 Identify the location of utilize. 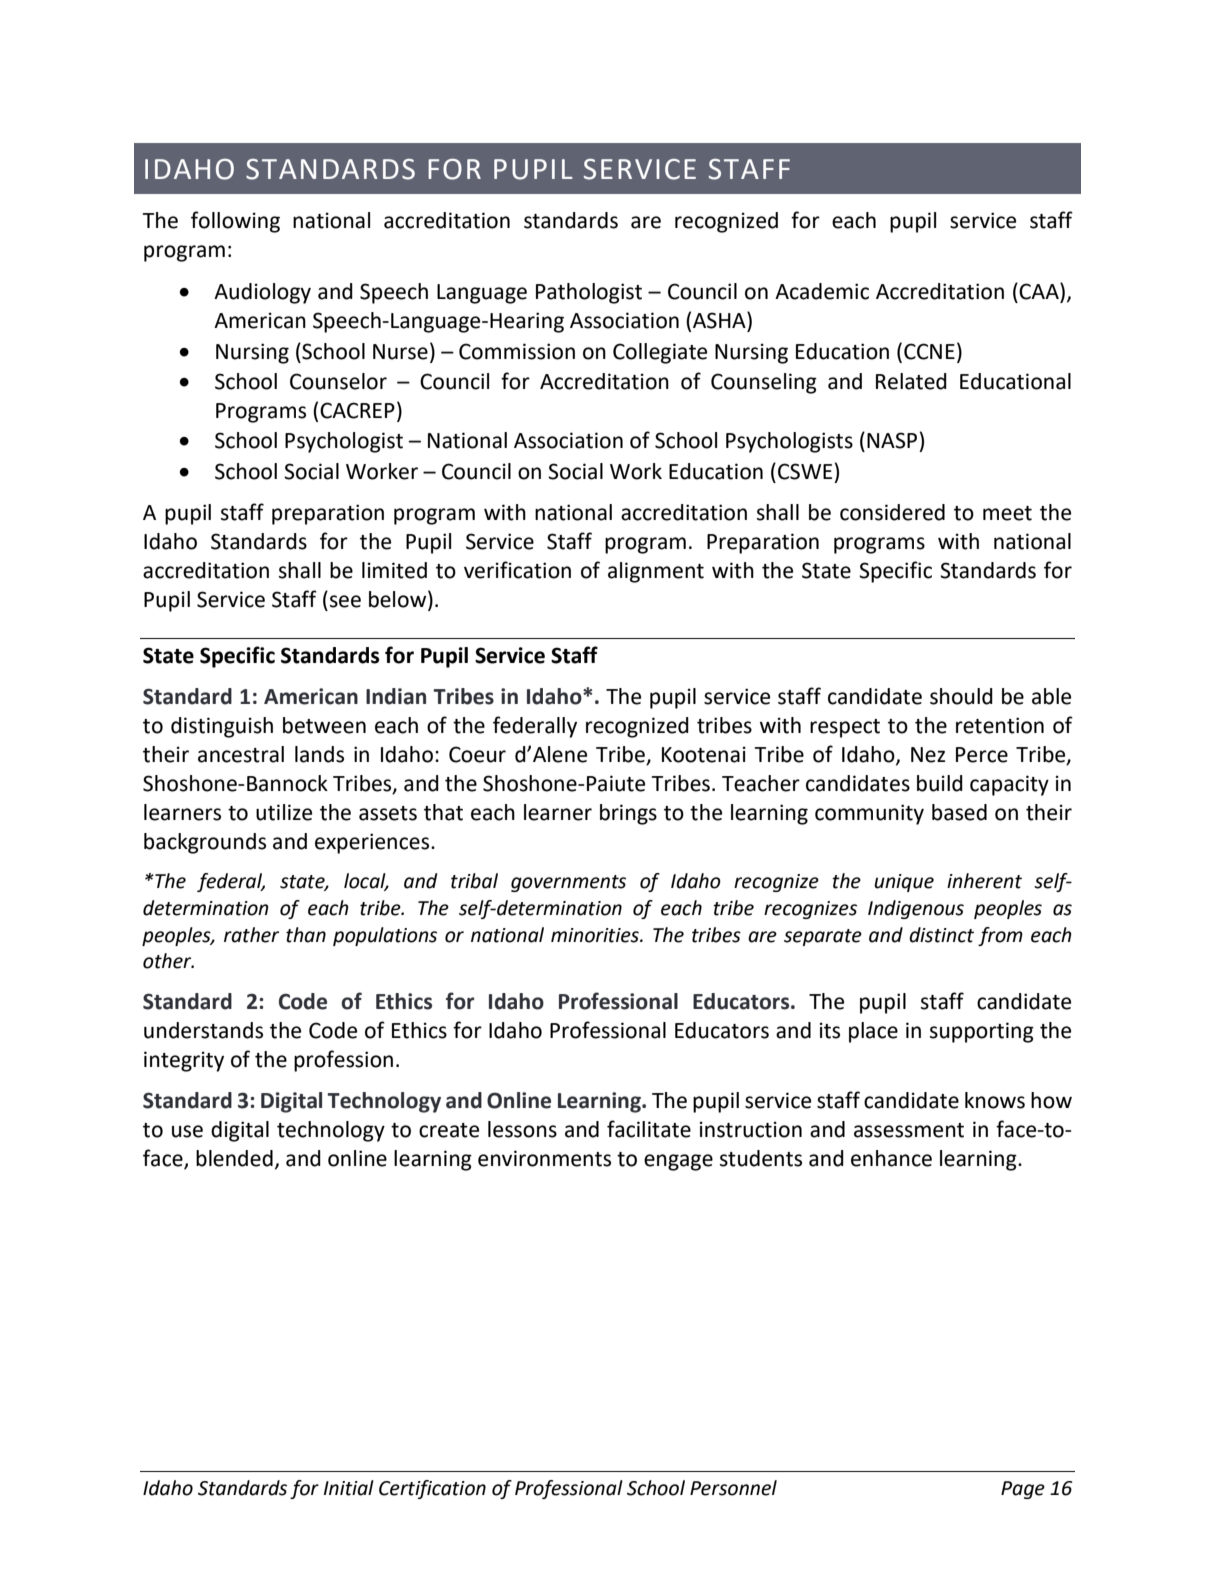
(284, 812).
